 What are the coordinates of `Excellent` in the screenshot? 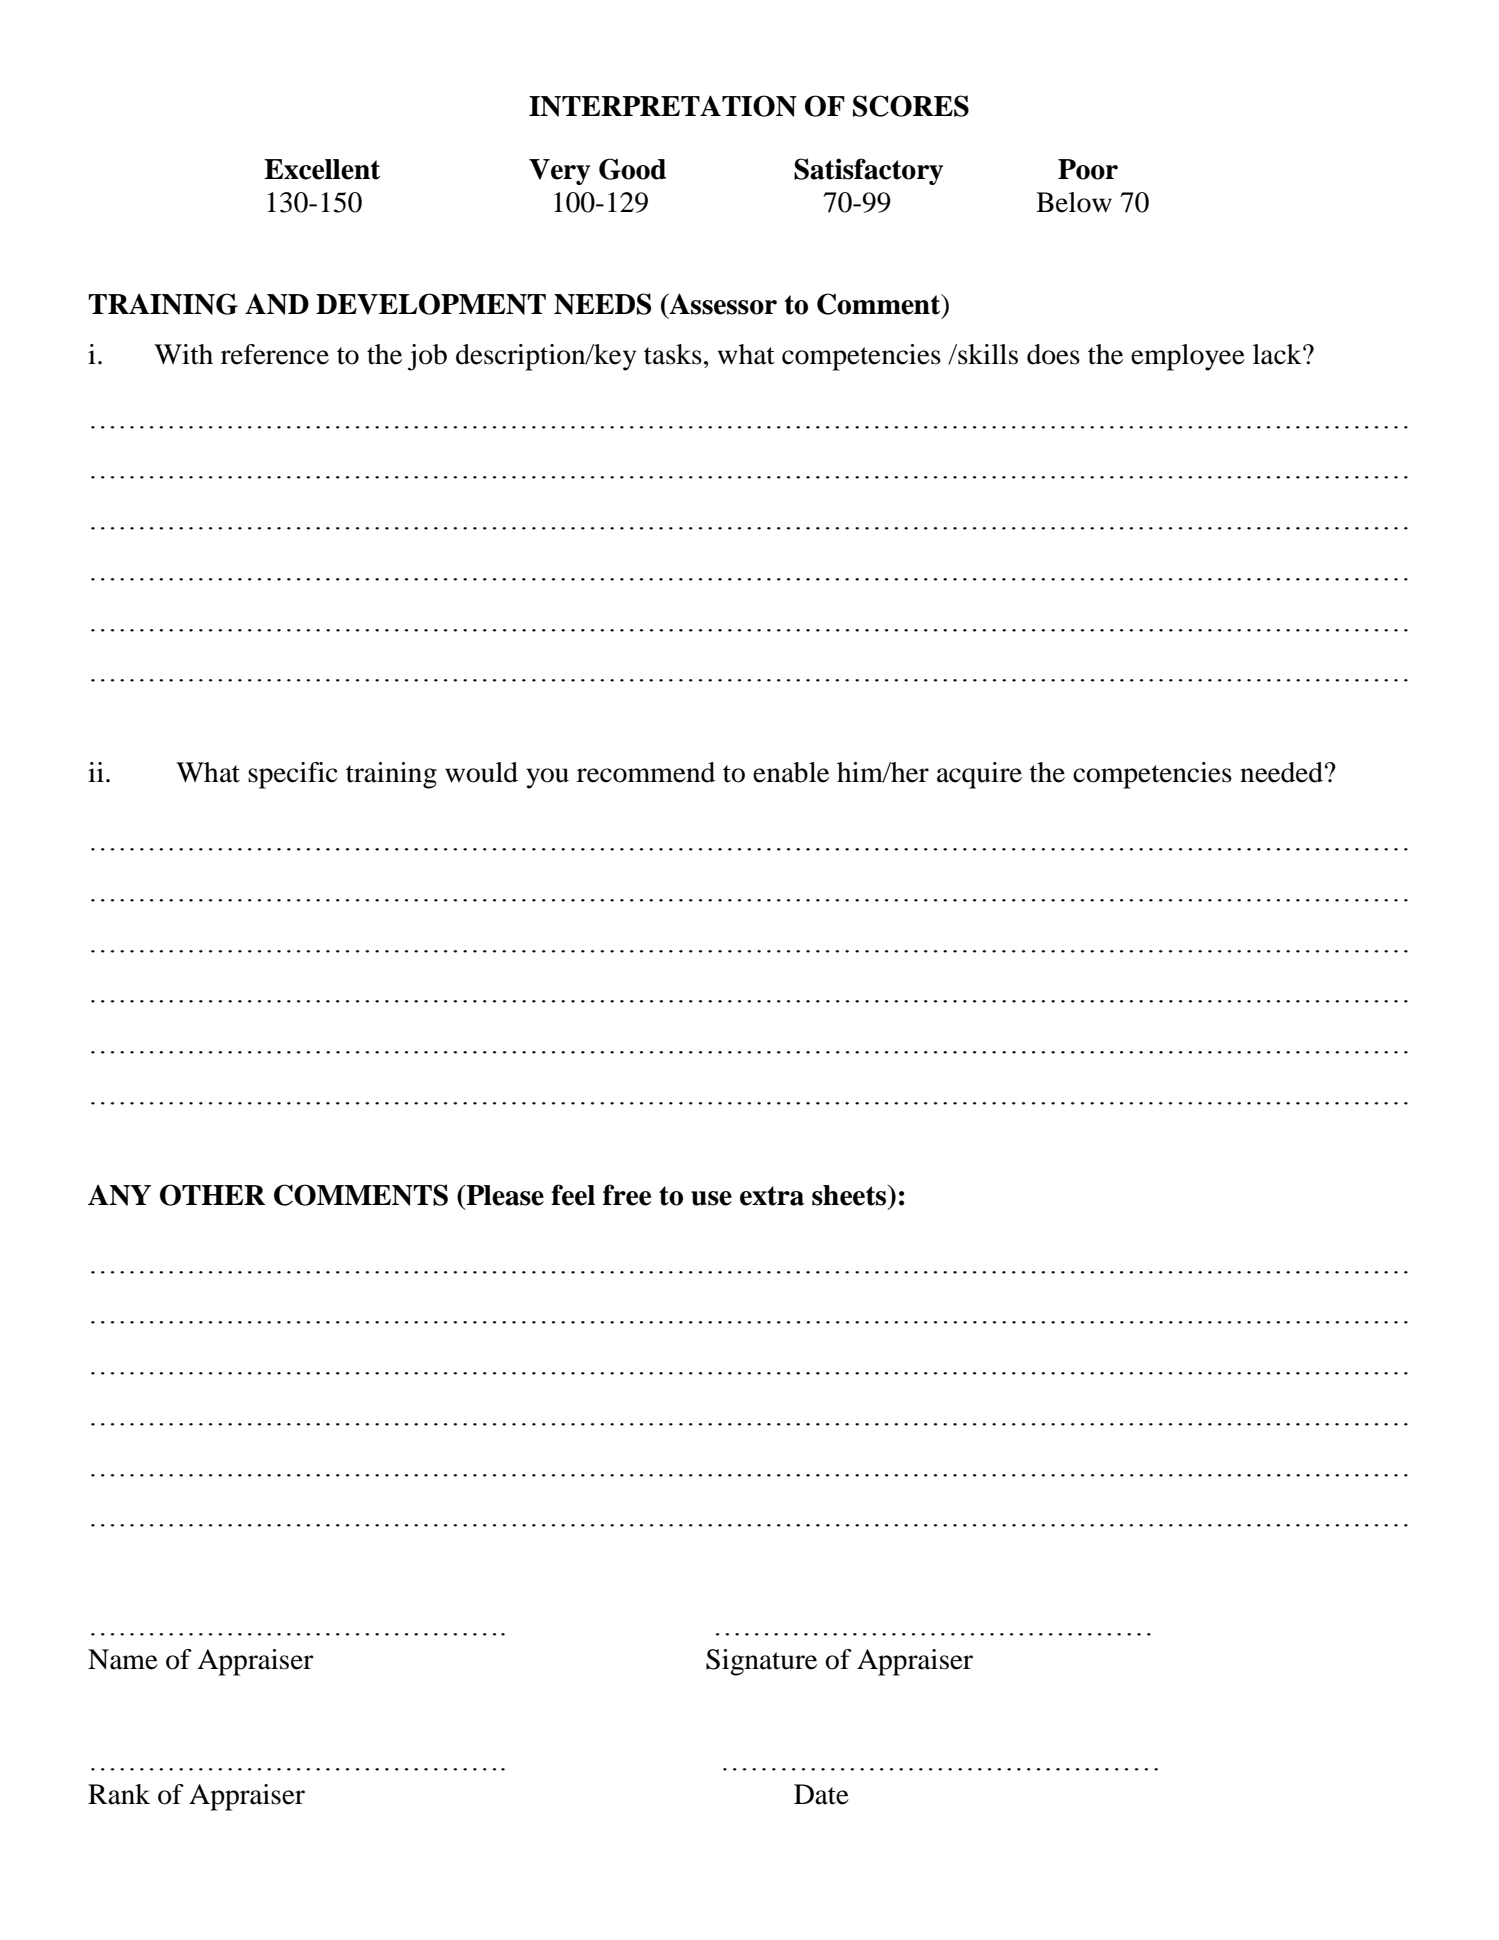 It's located at (322, 169).
